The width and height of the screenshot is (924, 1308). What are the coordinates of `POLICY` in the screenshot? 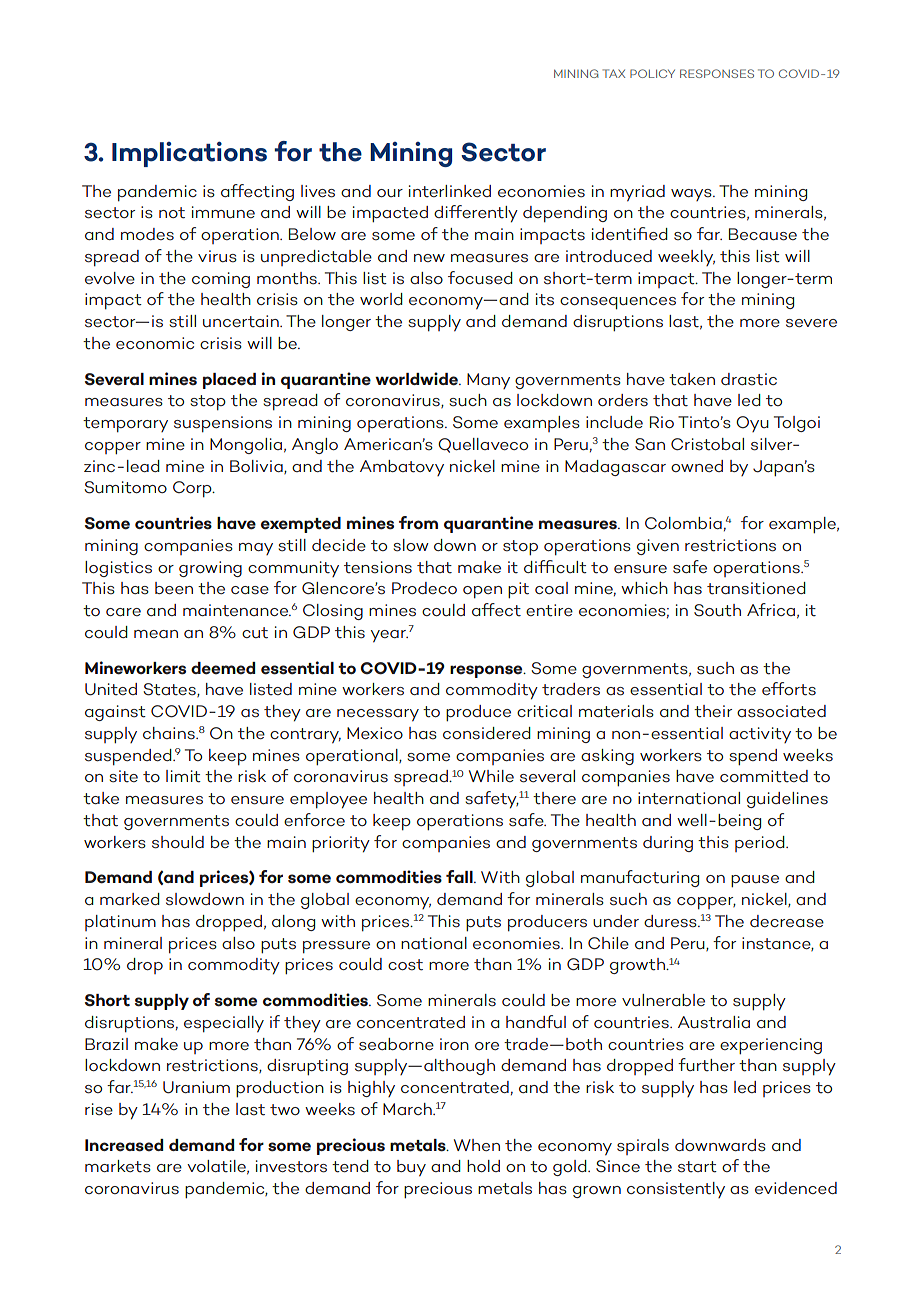 It's located at (652, 73).
